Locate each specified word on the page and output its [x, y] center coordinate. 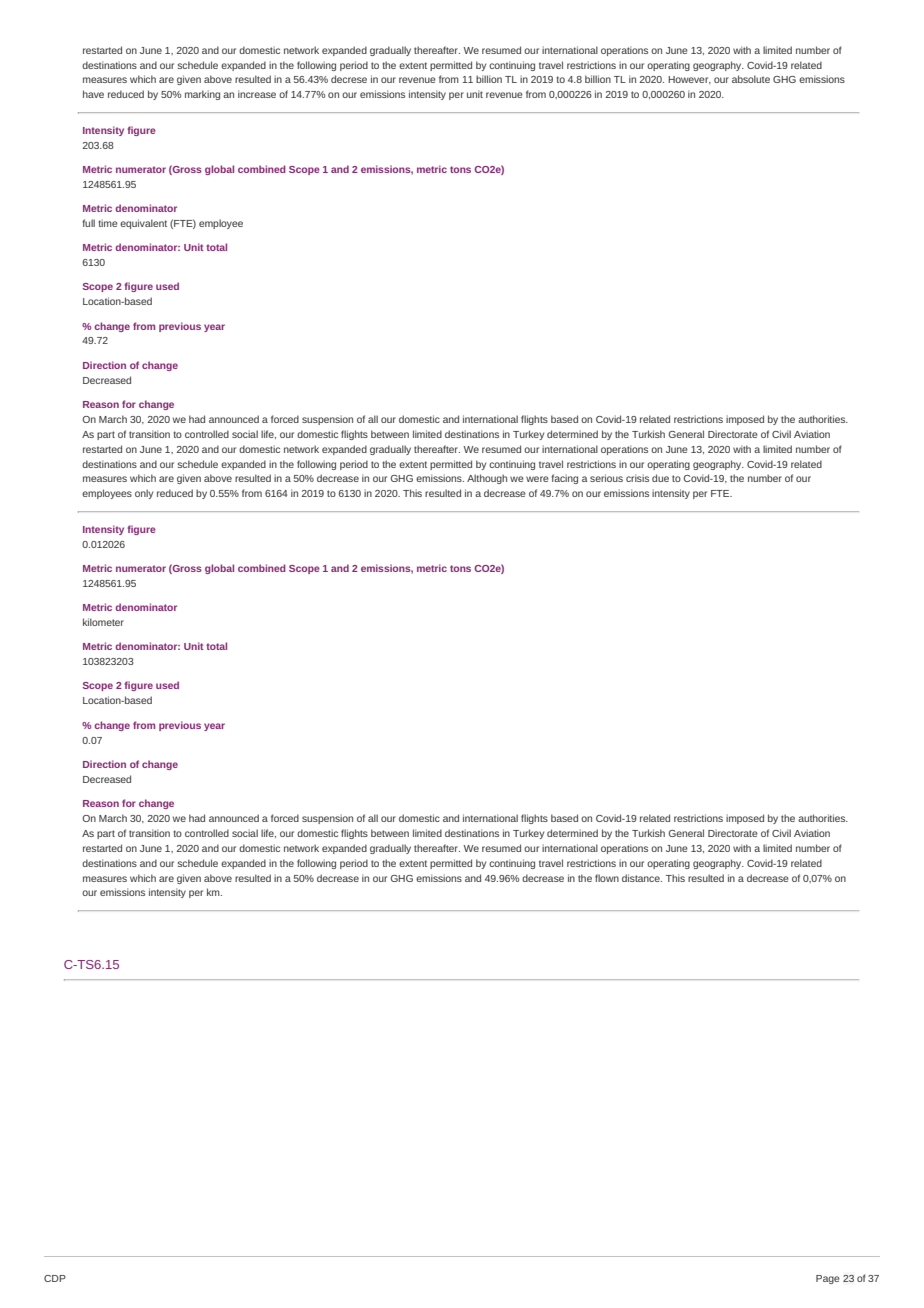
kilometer [103, 622]
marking [202, 95]
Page [828, 1279]
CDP [55, 1278]
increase [257, 94]
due [660, 478]
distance [642, 878]
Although [487, 479]
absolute [751, 79]
